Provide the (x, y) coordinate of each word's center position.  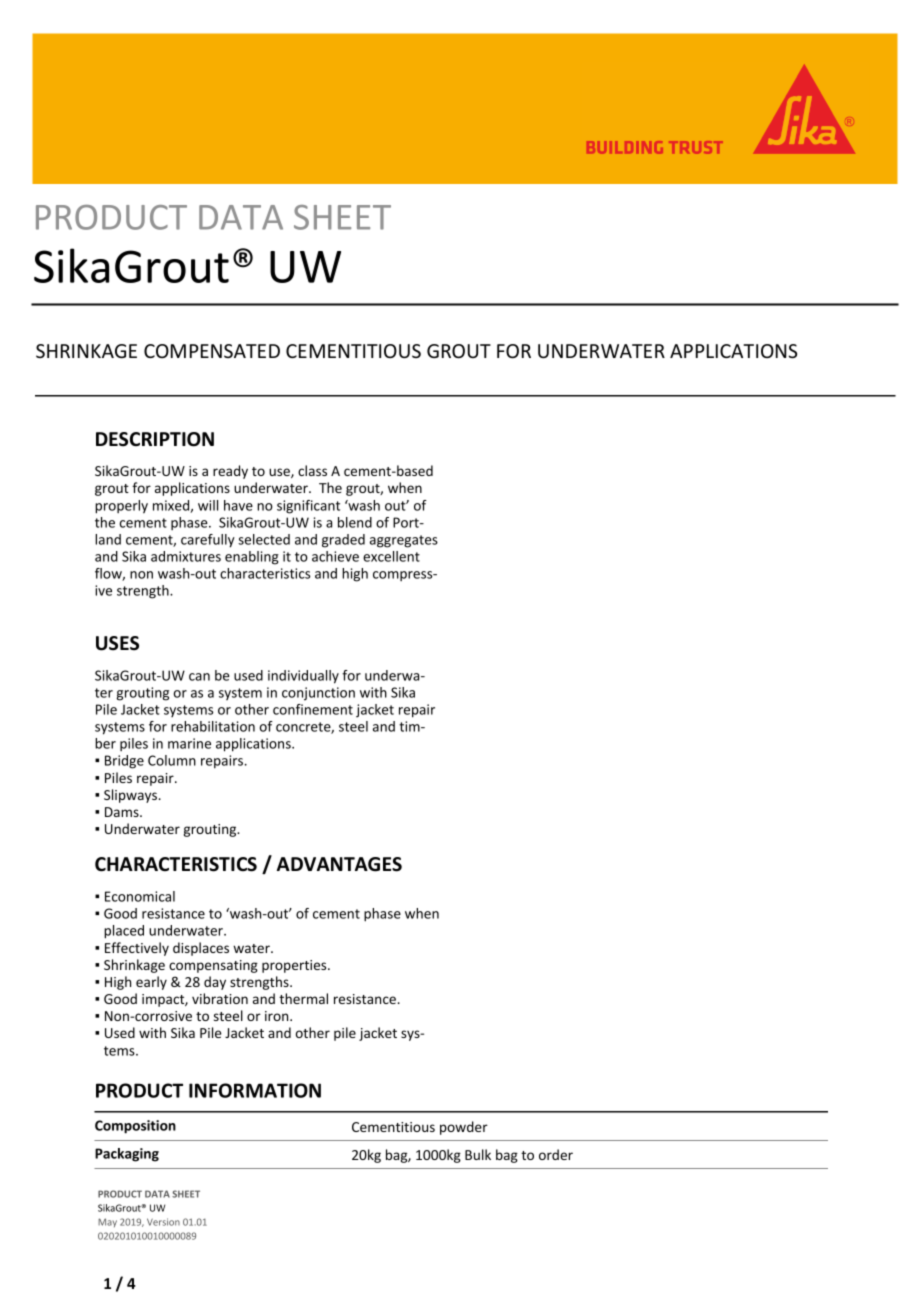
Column (172, 760)
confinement (313, 709)
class (312, 470)
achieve (335, 556)
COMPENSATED (212, 351)
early (151, 983)
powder (464, 1128)
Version (163, 1222)
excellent (391, 556)
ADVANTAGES (339, 864)
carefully (208, 541)
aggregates (404, 541)
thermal (303, 998)
